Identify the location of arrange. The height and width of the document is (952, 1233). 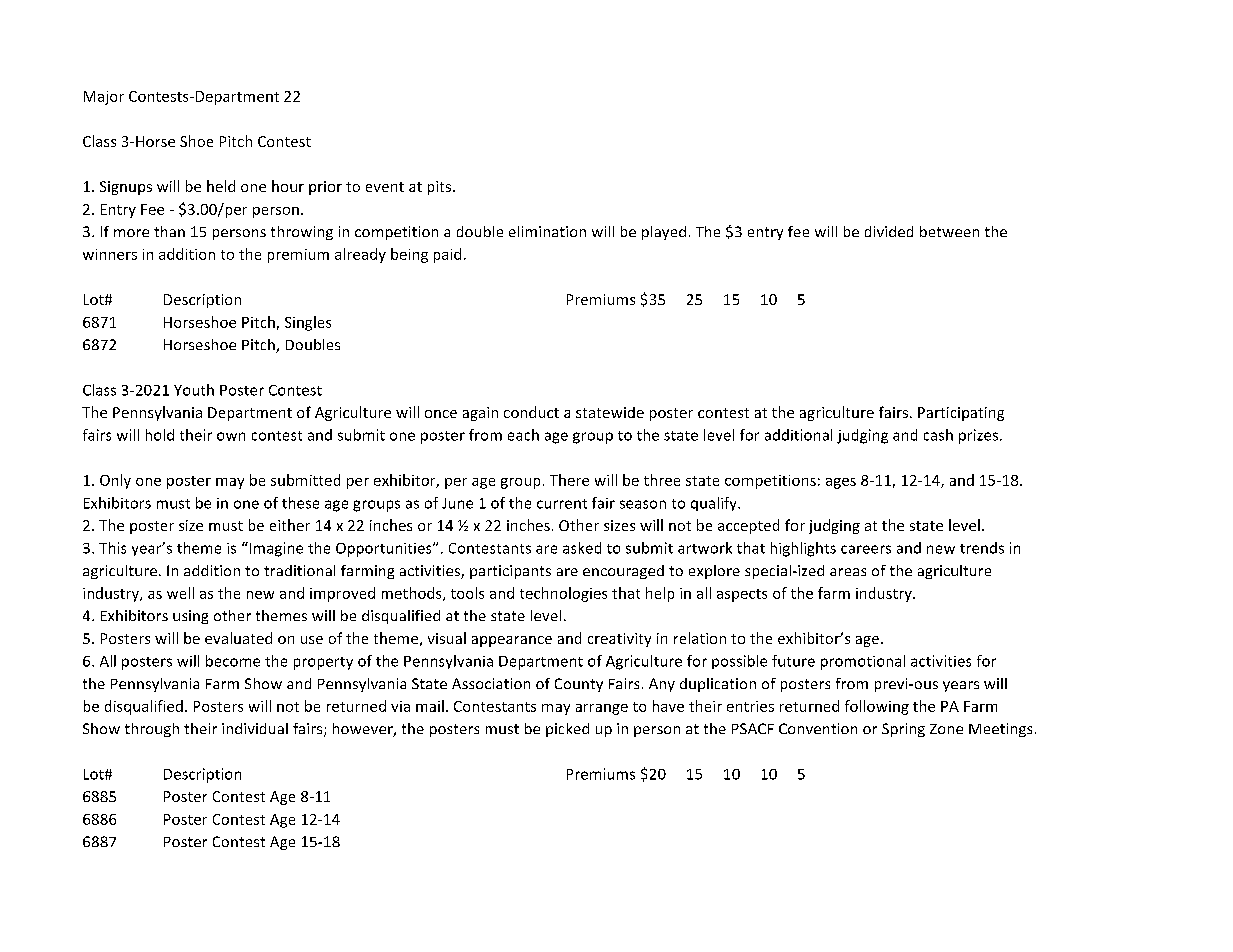
(602, 709).
